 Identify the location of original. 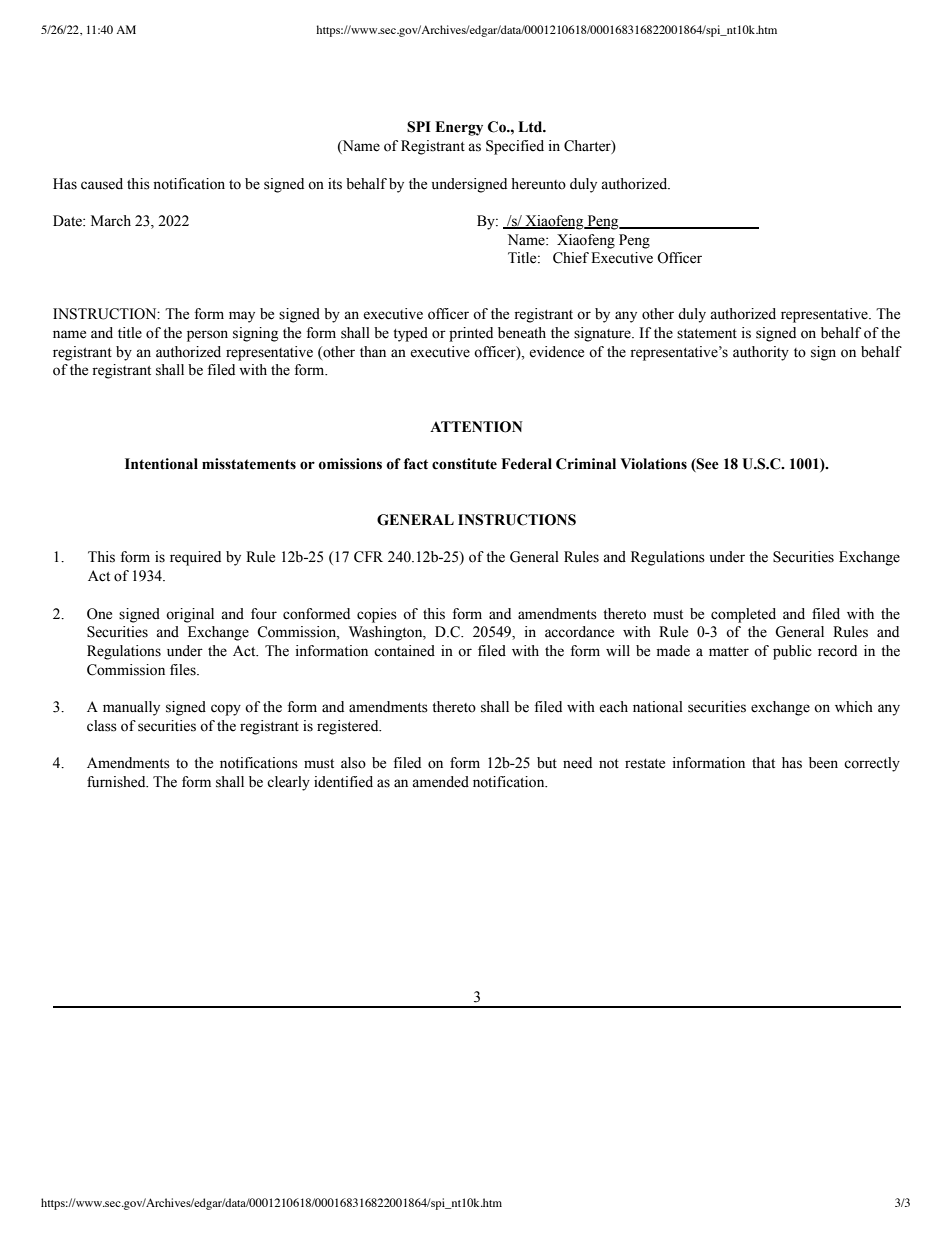
(190, 615).
